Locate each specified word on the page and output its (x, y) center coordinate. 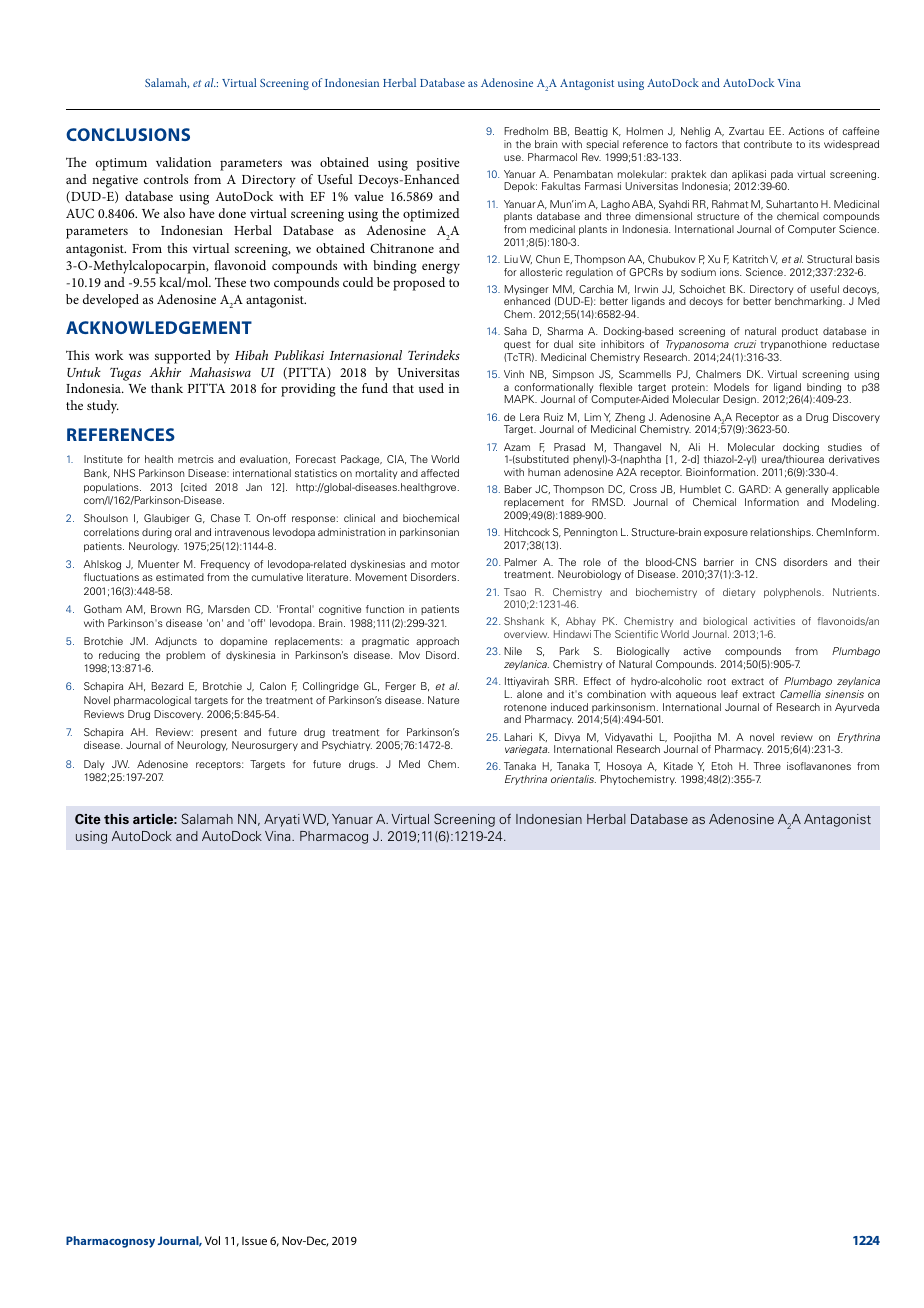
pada (781, 176)
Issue (254, 1240)
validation (183, 162)
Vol (212, 1240)
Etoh (722, 766)
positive (438, 164)
